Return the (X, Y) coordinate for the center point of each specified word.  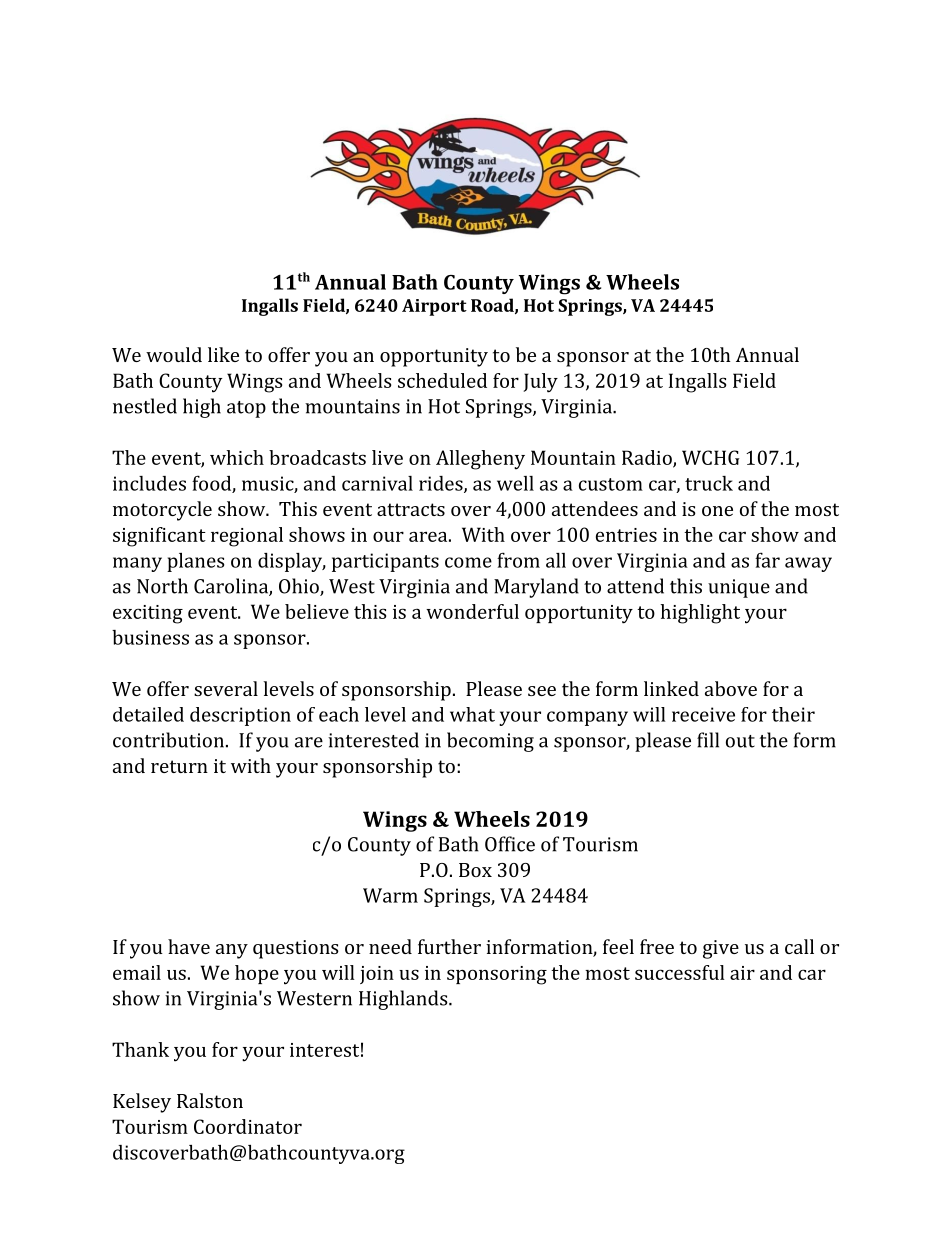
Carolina (232, 587)
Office (510, 844)
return (179, 766)
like (223, 354)
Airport (434, 307)
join (377, 975)
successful (680, 972)
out (740, 741)
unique (739, 588)
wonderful (472, 611)
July (540, 383)
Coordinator (248, 1126)
